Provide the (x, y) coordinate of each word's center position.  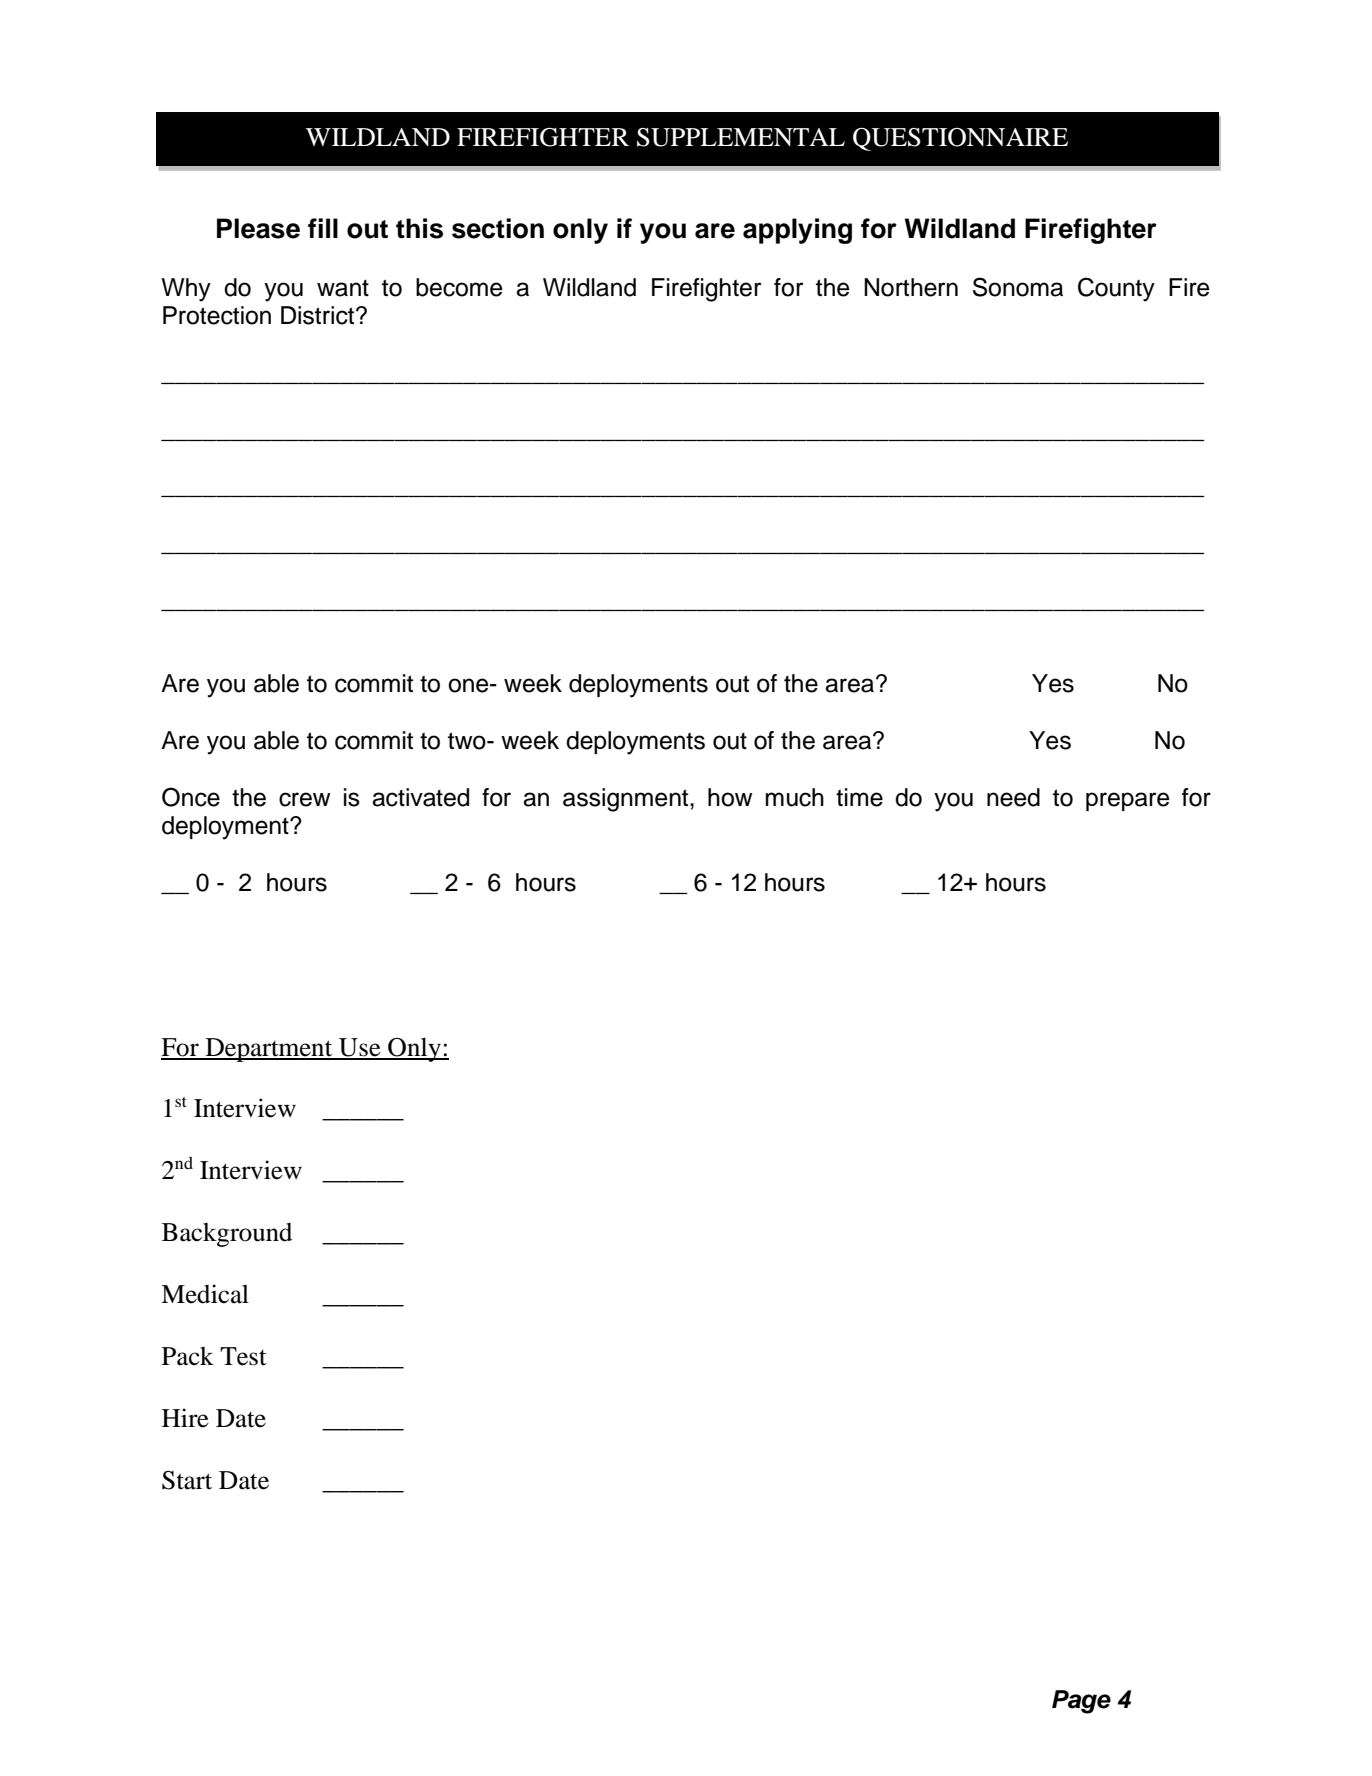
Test (243, 1356)
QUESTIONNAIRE (960, 139)
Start (187, 1480)
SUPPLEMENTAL (741, 137)
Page (1081, 1702)
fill (323, 228)
